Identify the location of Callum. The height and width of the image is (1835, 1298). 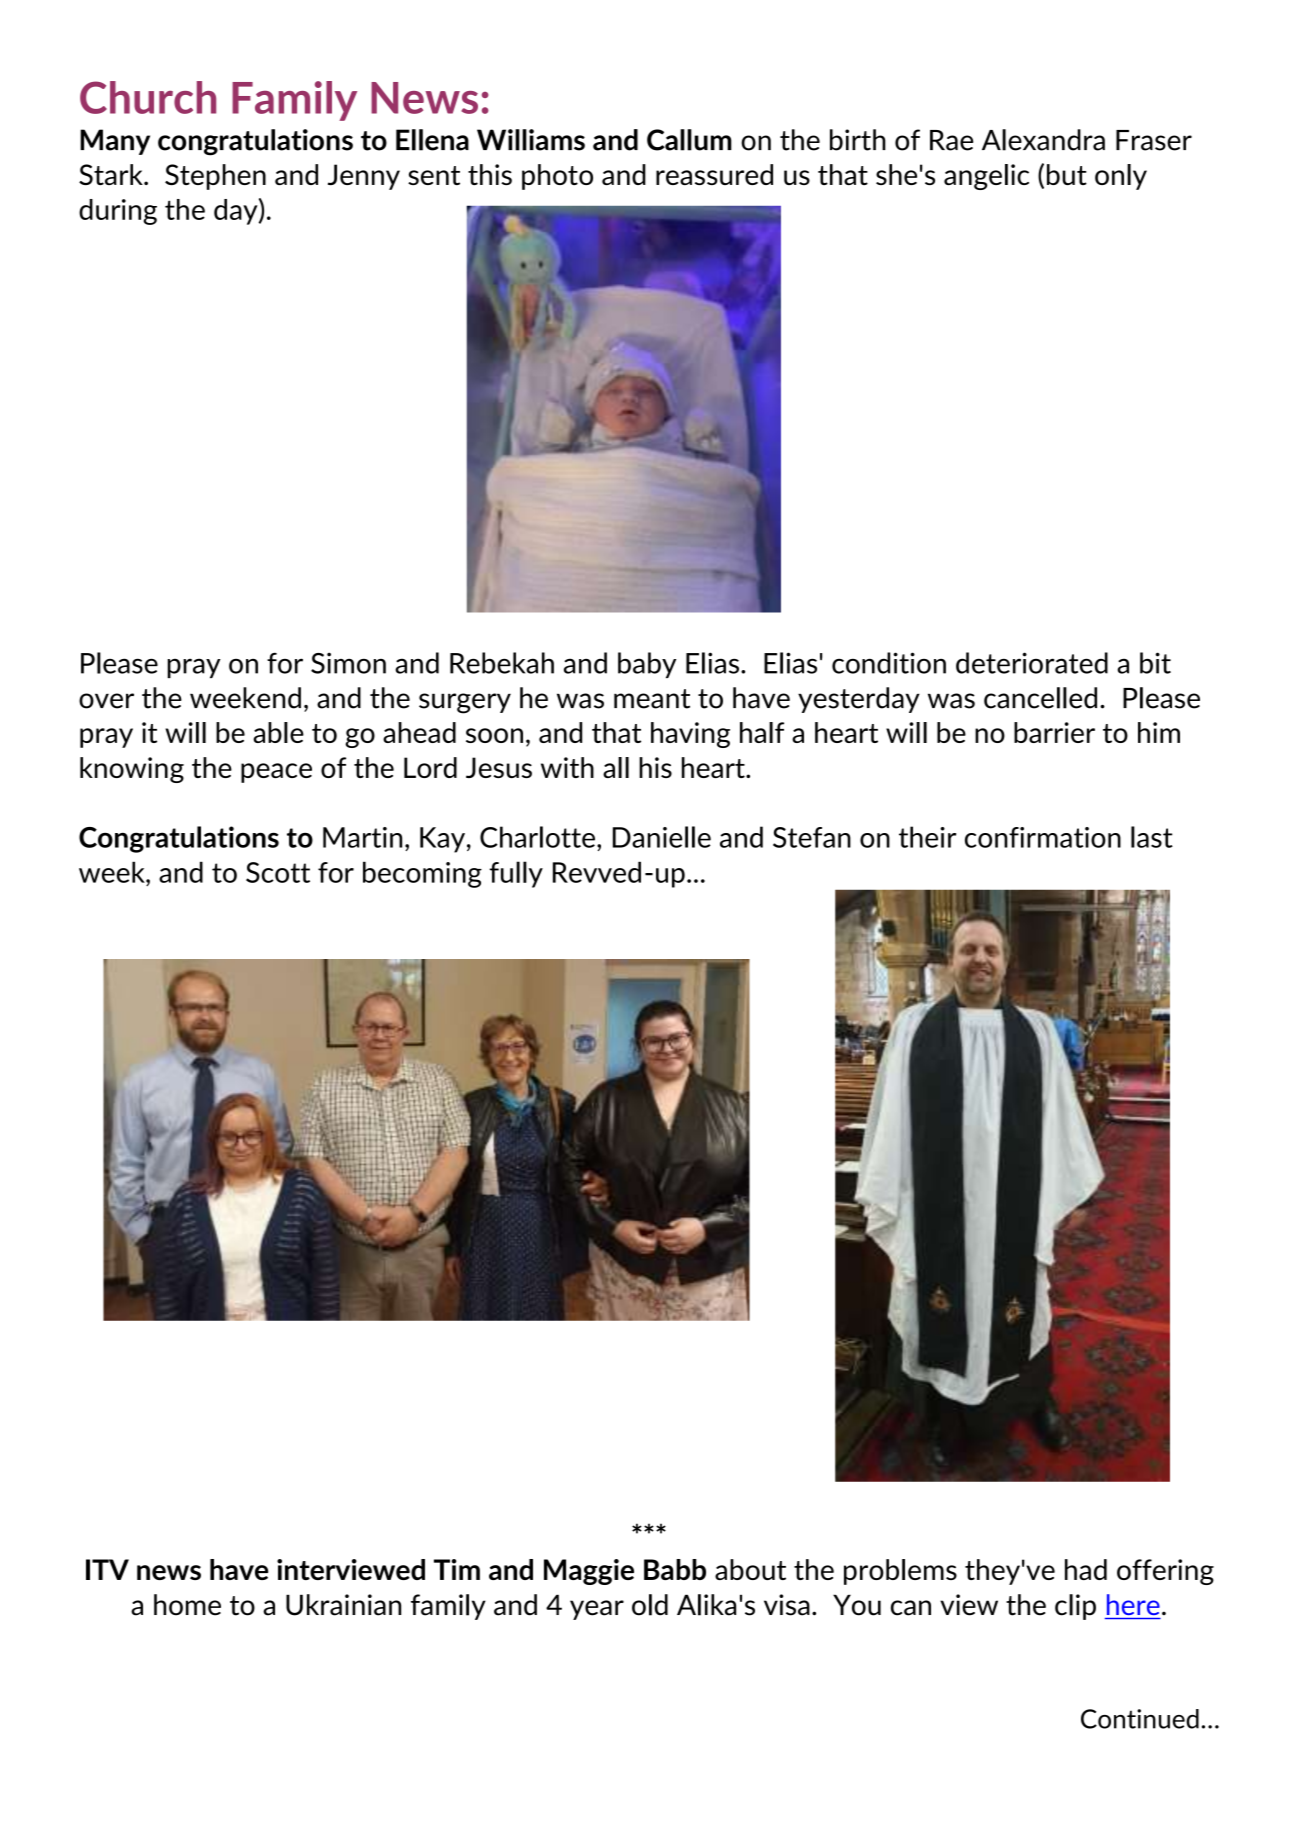
(689, 140).
